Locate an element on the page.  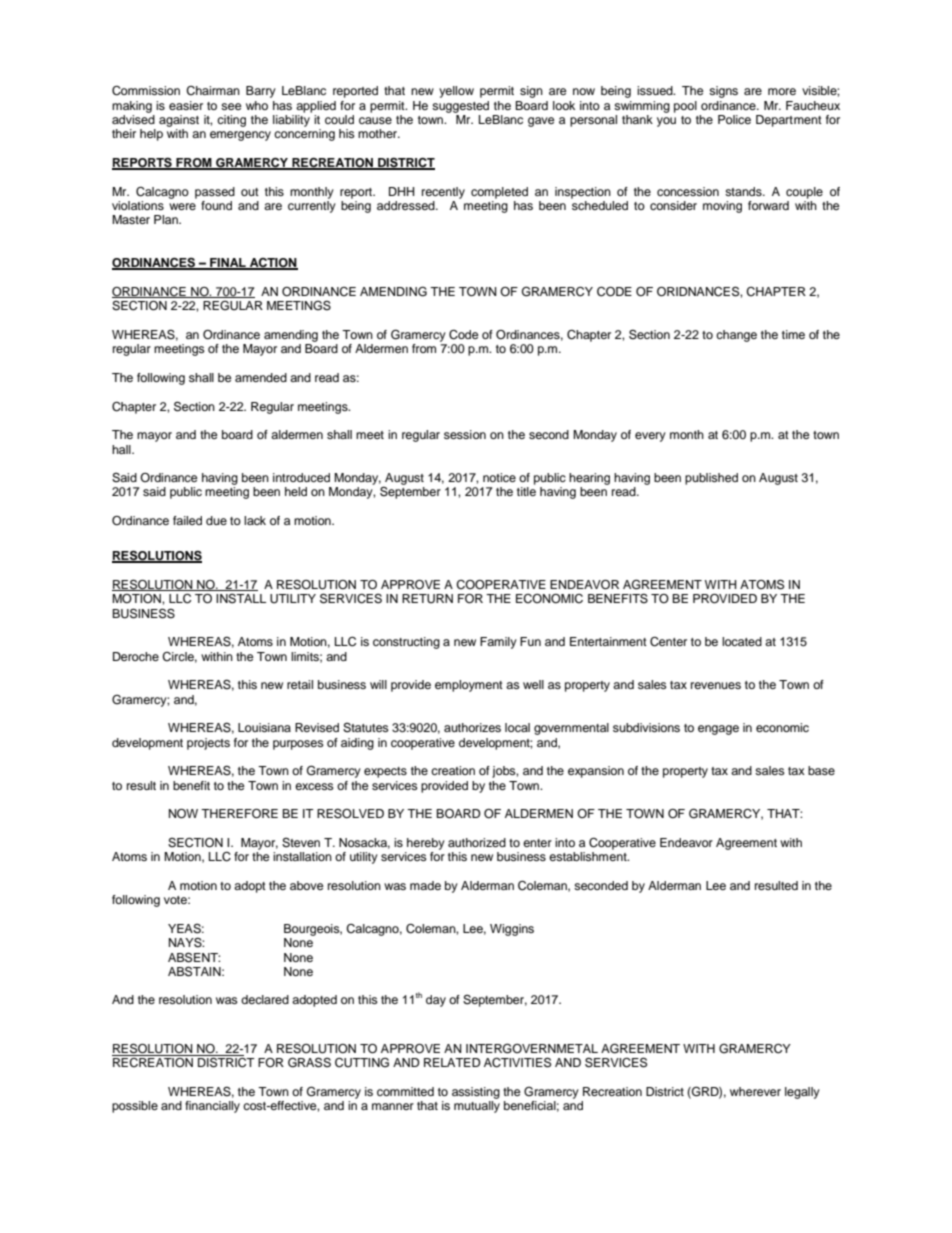
financially is located at coordinates (212, 1107).
